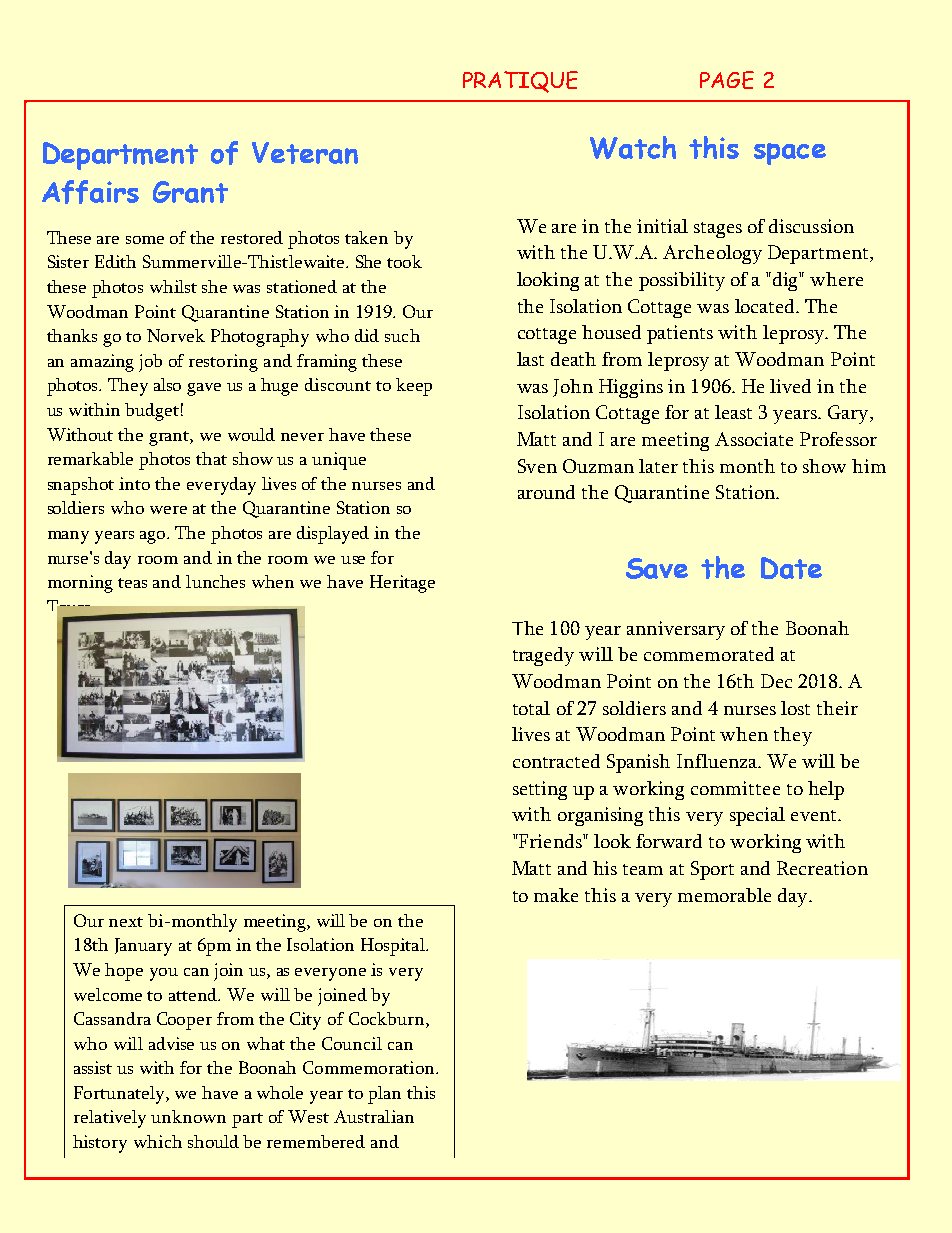 This document has height=1233, width=952. What do you see at coordinates (790, 154) in the document?
I see `space` at bounding box center [790, 154].
